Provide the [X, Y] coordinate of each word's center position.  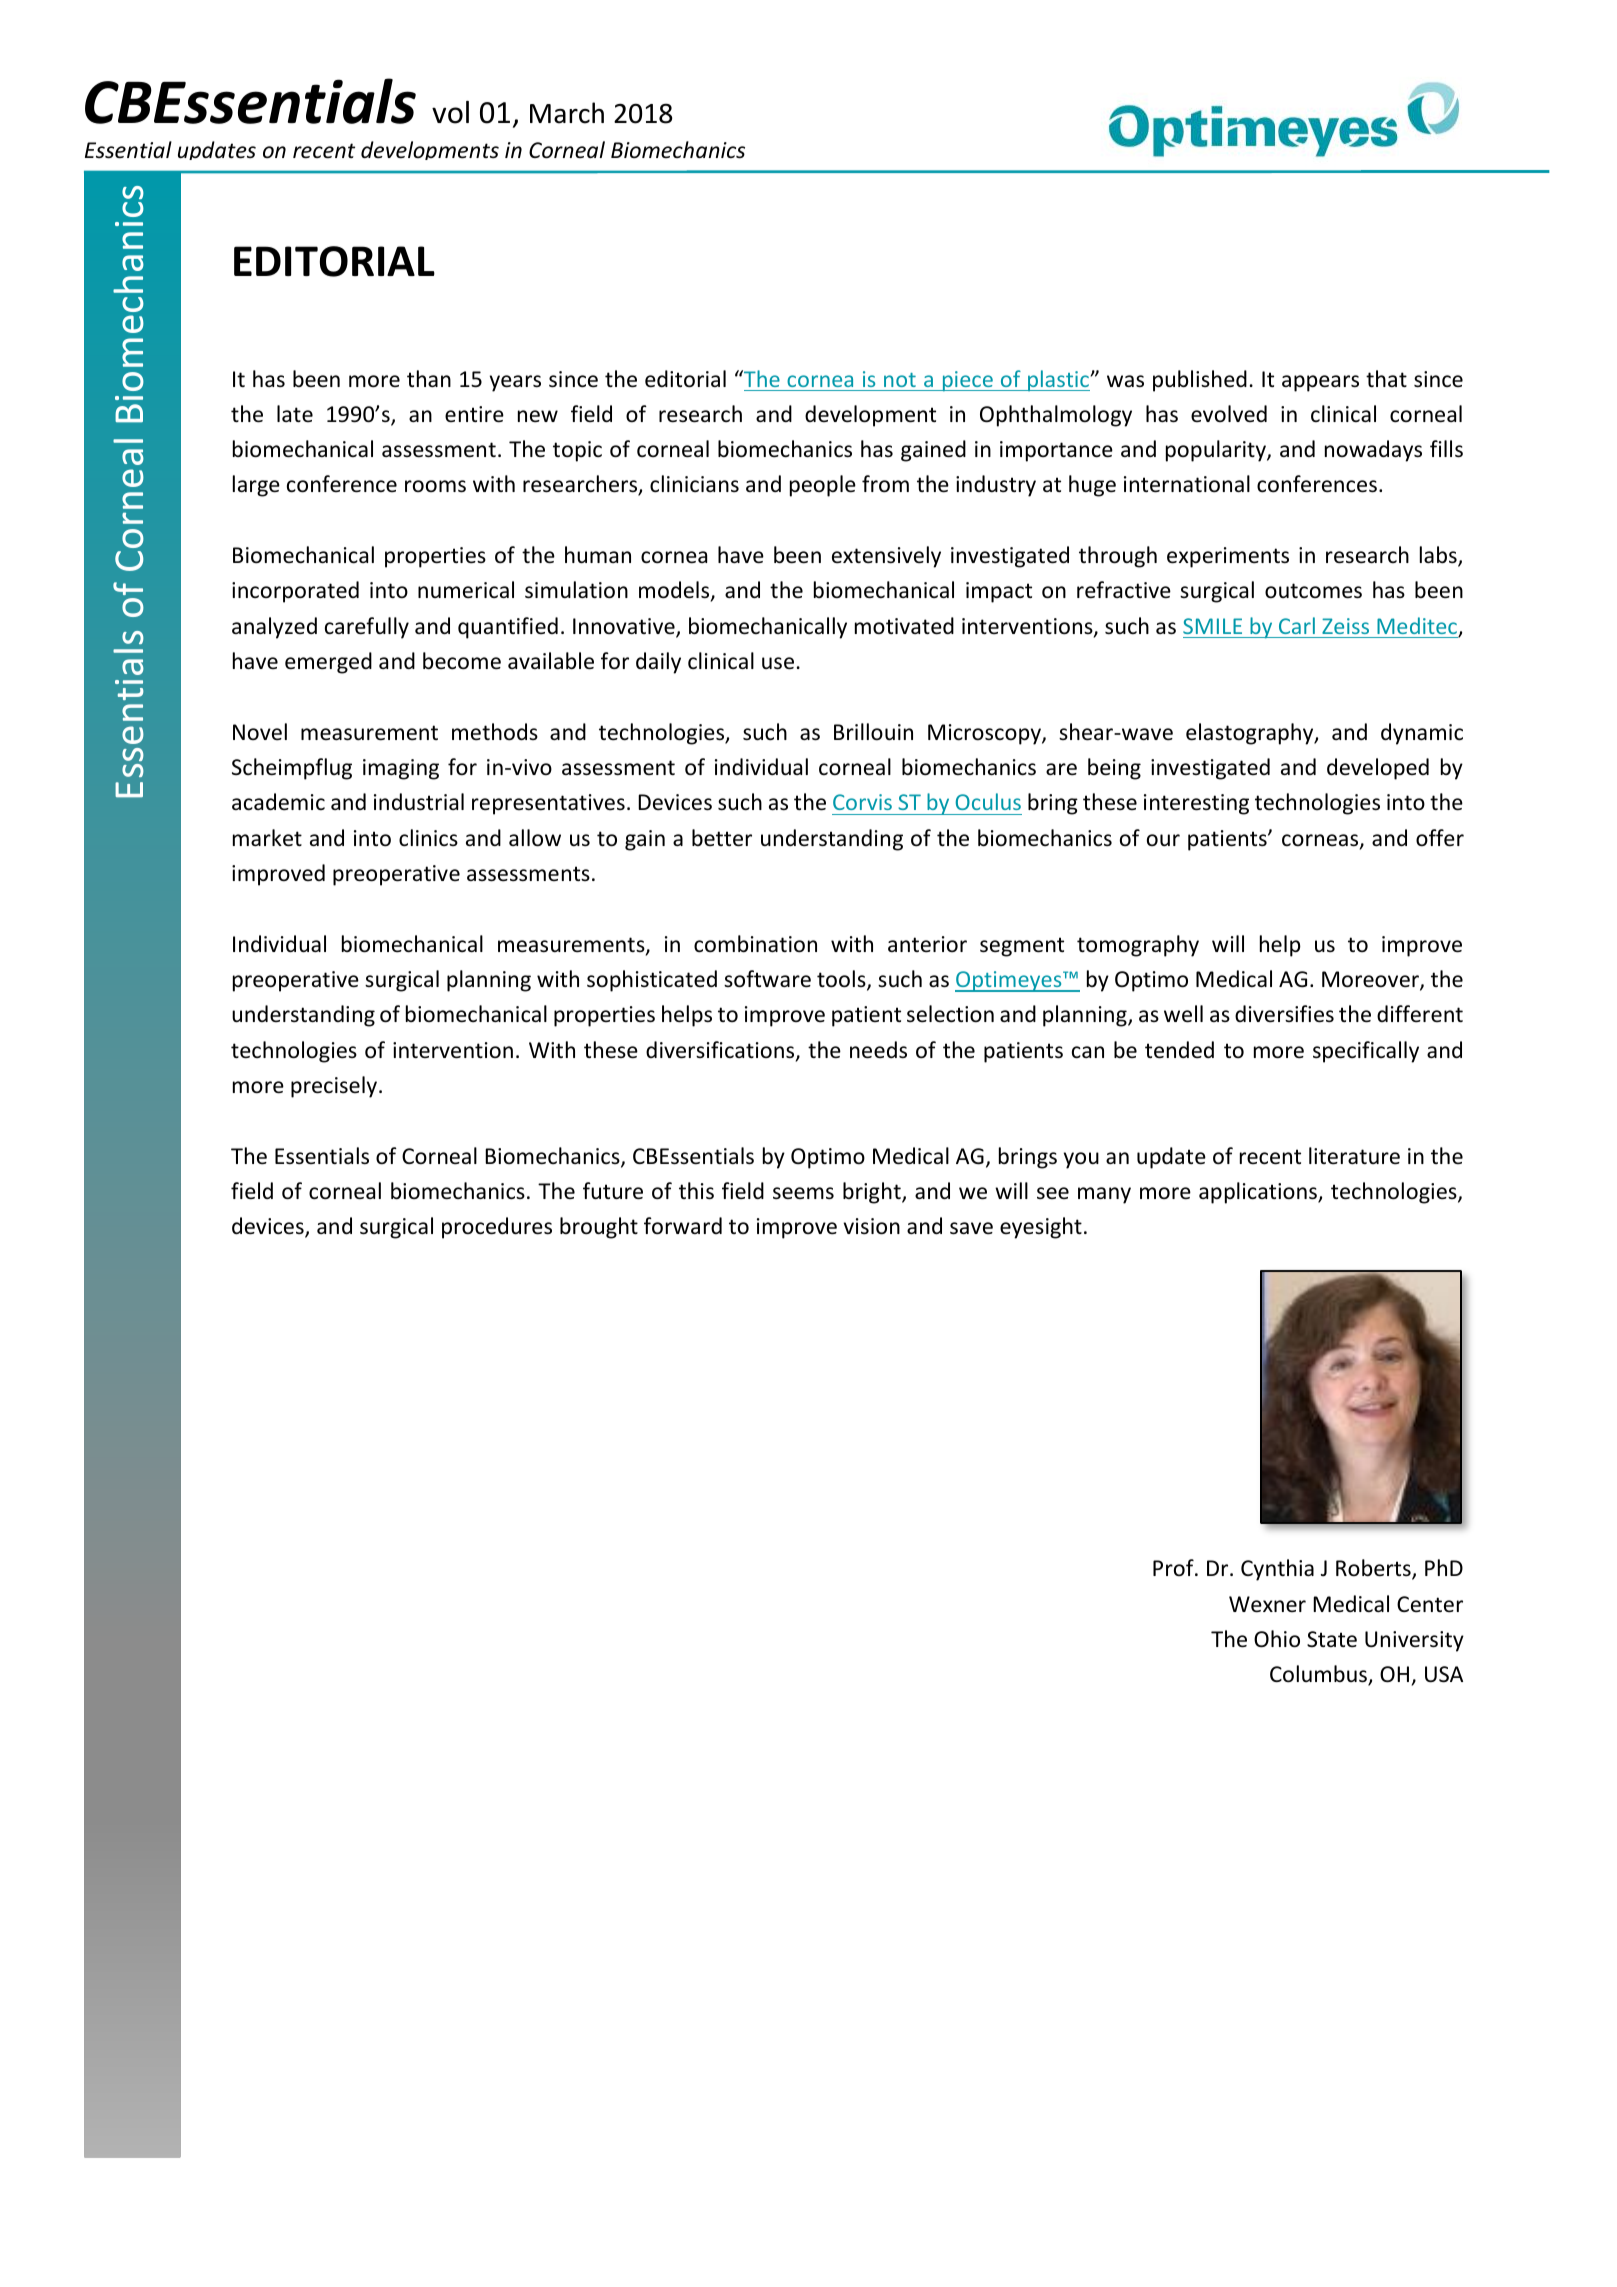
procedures [497, 1228]
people [823, 486]
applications [1259, 1193]
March [567, 113]
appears [1320, 383]
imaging [401, 769]
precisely [335, 1087]
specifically [1366, 1052]
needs [878, 1050]
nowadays [1373, 451]
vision [871, 1226]
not [900, 380]
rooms [435, 486]
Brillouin [873, 732]
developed [1378, 769]
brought [599, 1228]
